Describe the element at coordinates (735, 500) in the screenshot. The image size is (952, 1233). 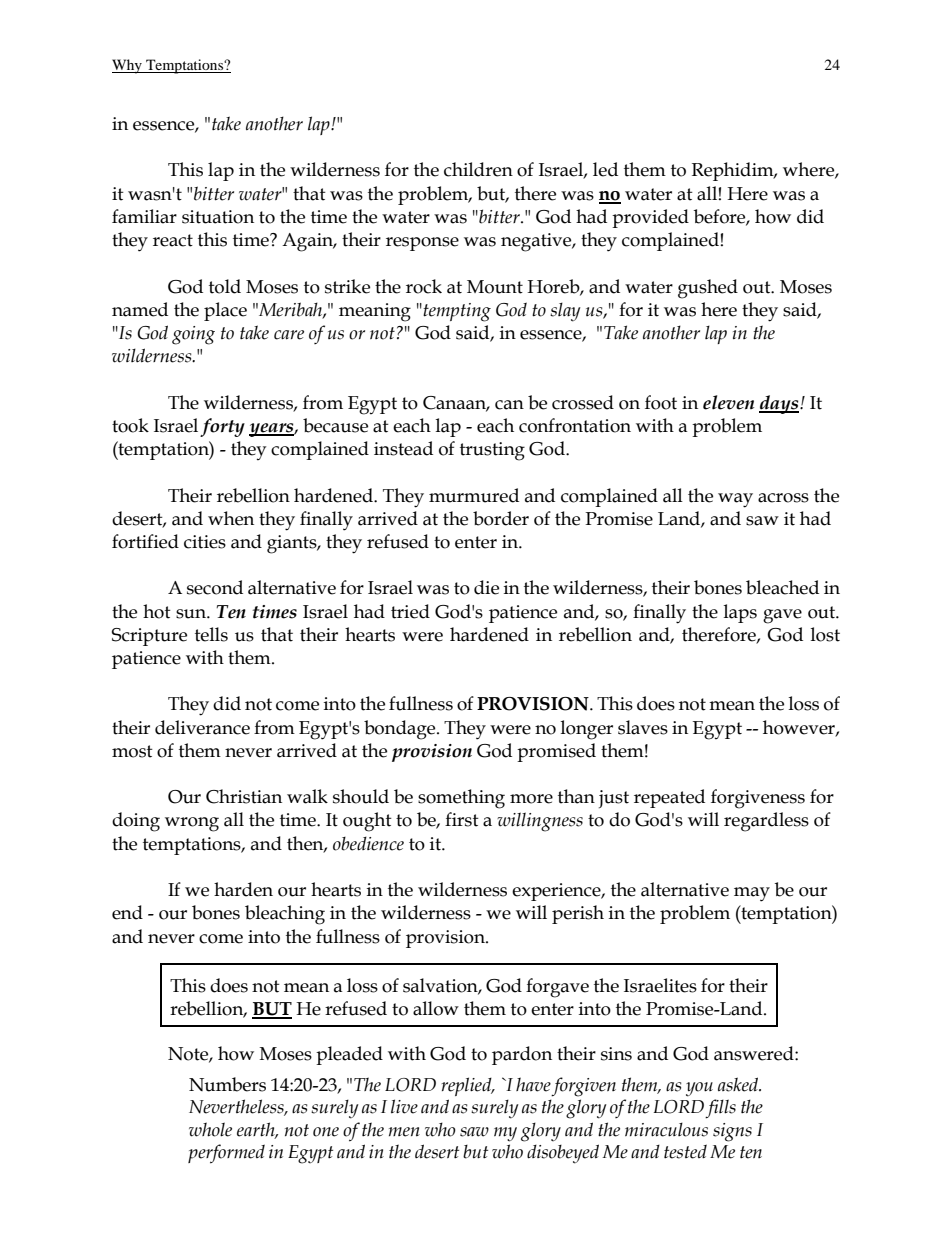
I see `way` at that location.
